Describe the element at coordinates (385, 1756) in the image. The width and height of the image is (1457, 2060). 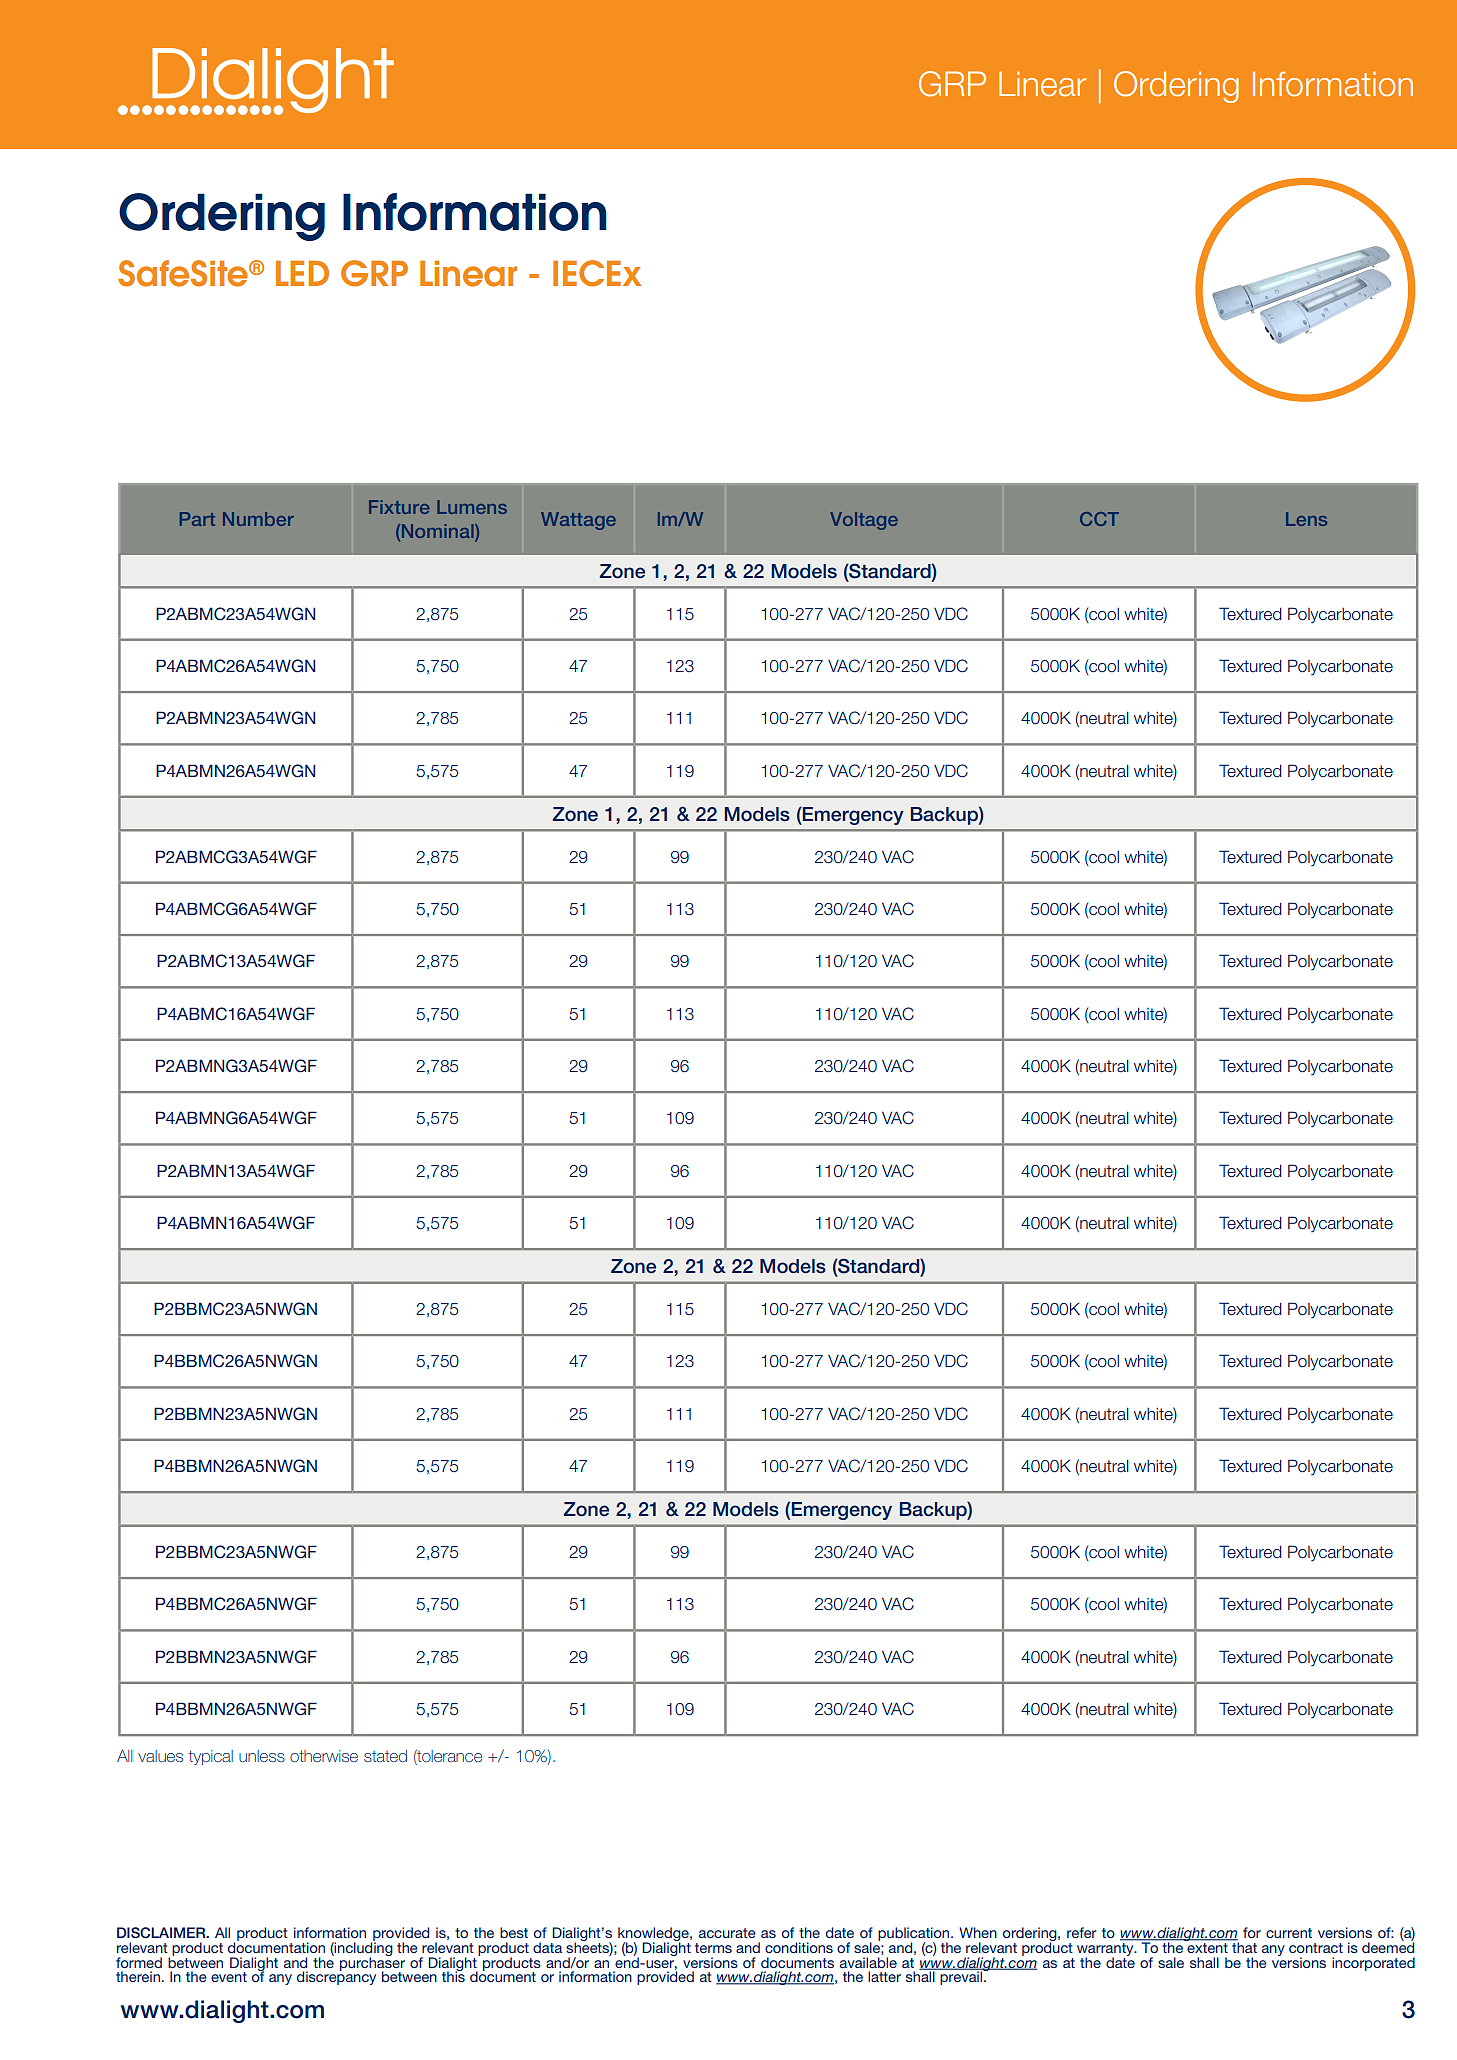
I see `stated` at that location.
